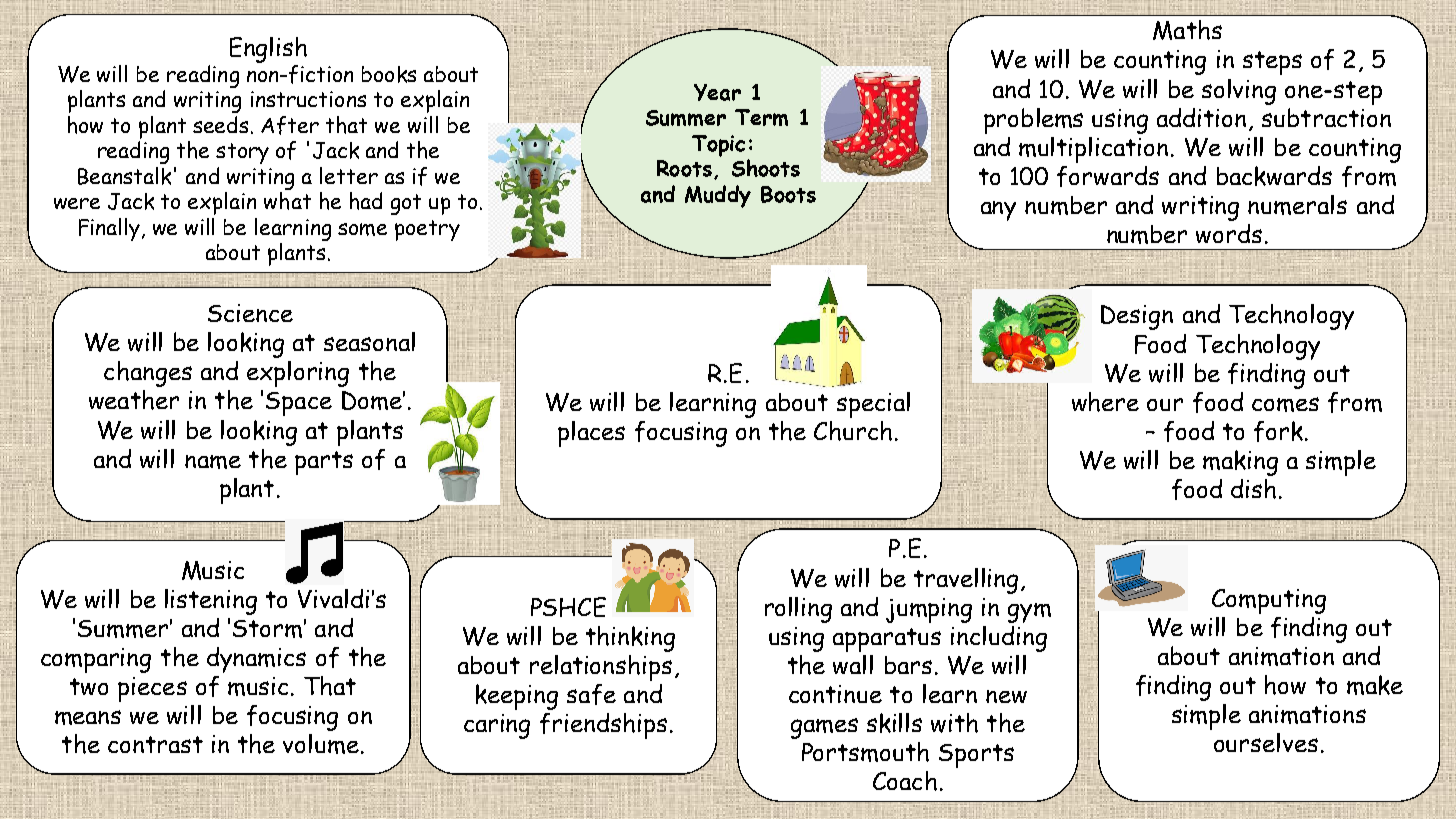 Image resolution: width=1456 pixels, height=819 pixels. I want to click on places, so click(591, 434).
